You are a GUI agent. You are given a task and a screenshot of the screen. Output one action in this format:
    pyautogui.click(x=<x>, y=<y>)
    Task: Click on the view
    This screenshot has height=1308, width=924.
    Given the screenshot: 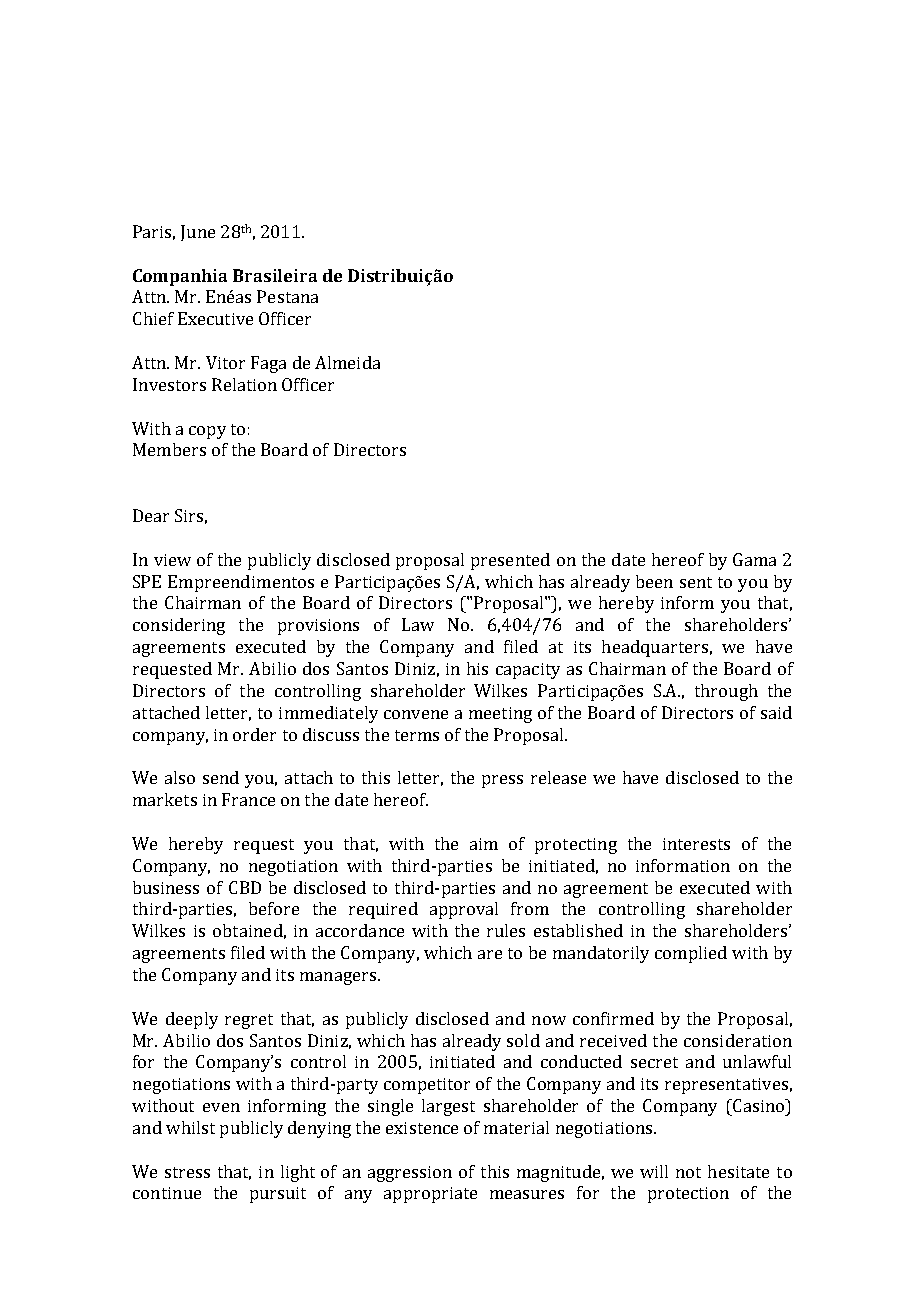 What is the action you would take?
    pyautogui.click(x=172, y=560)
